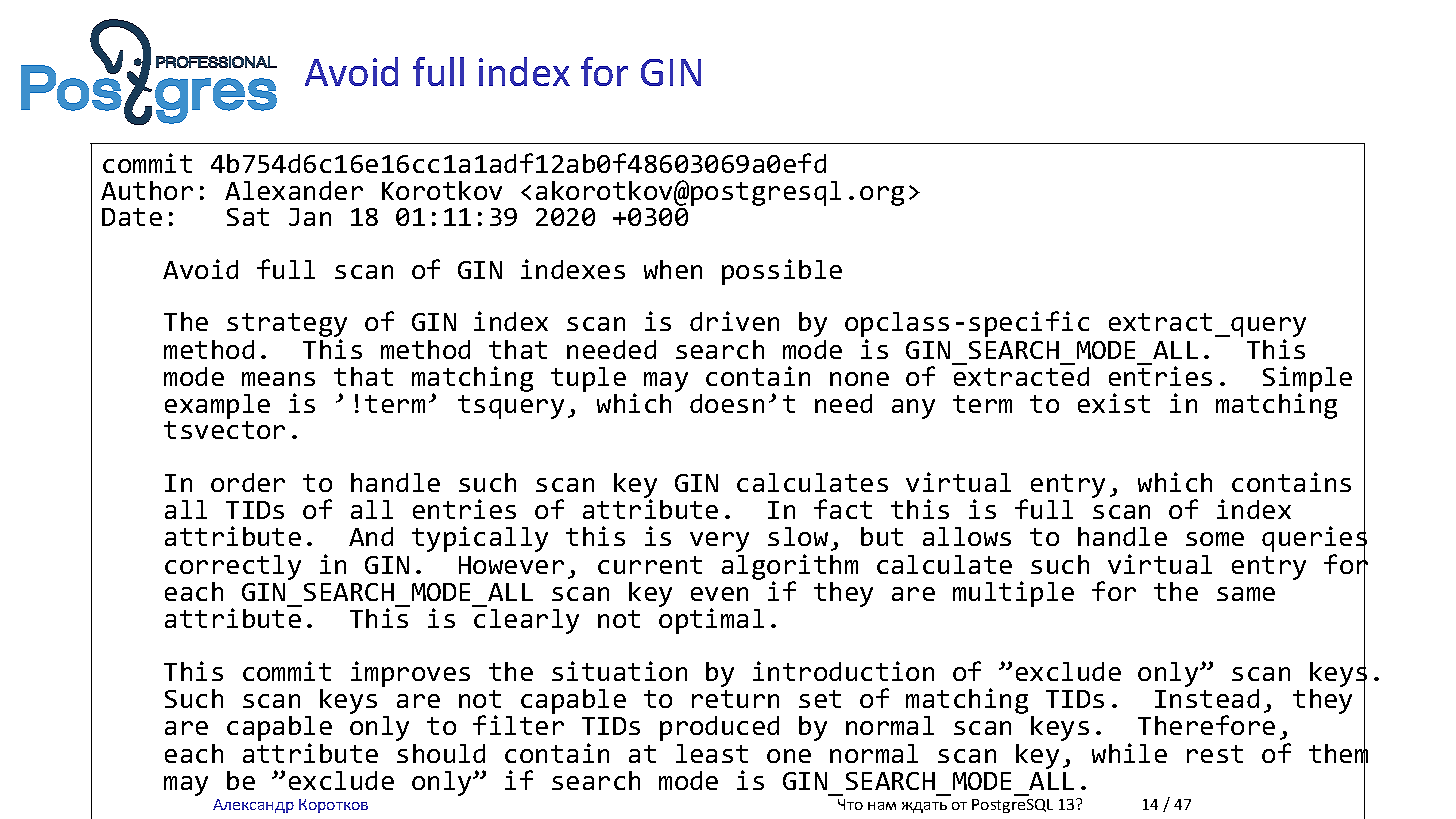  I want to click on Instead, so click(1207, 697).
